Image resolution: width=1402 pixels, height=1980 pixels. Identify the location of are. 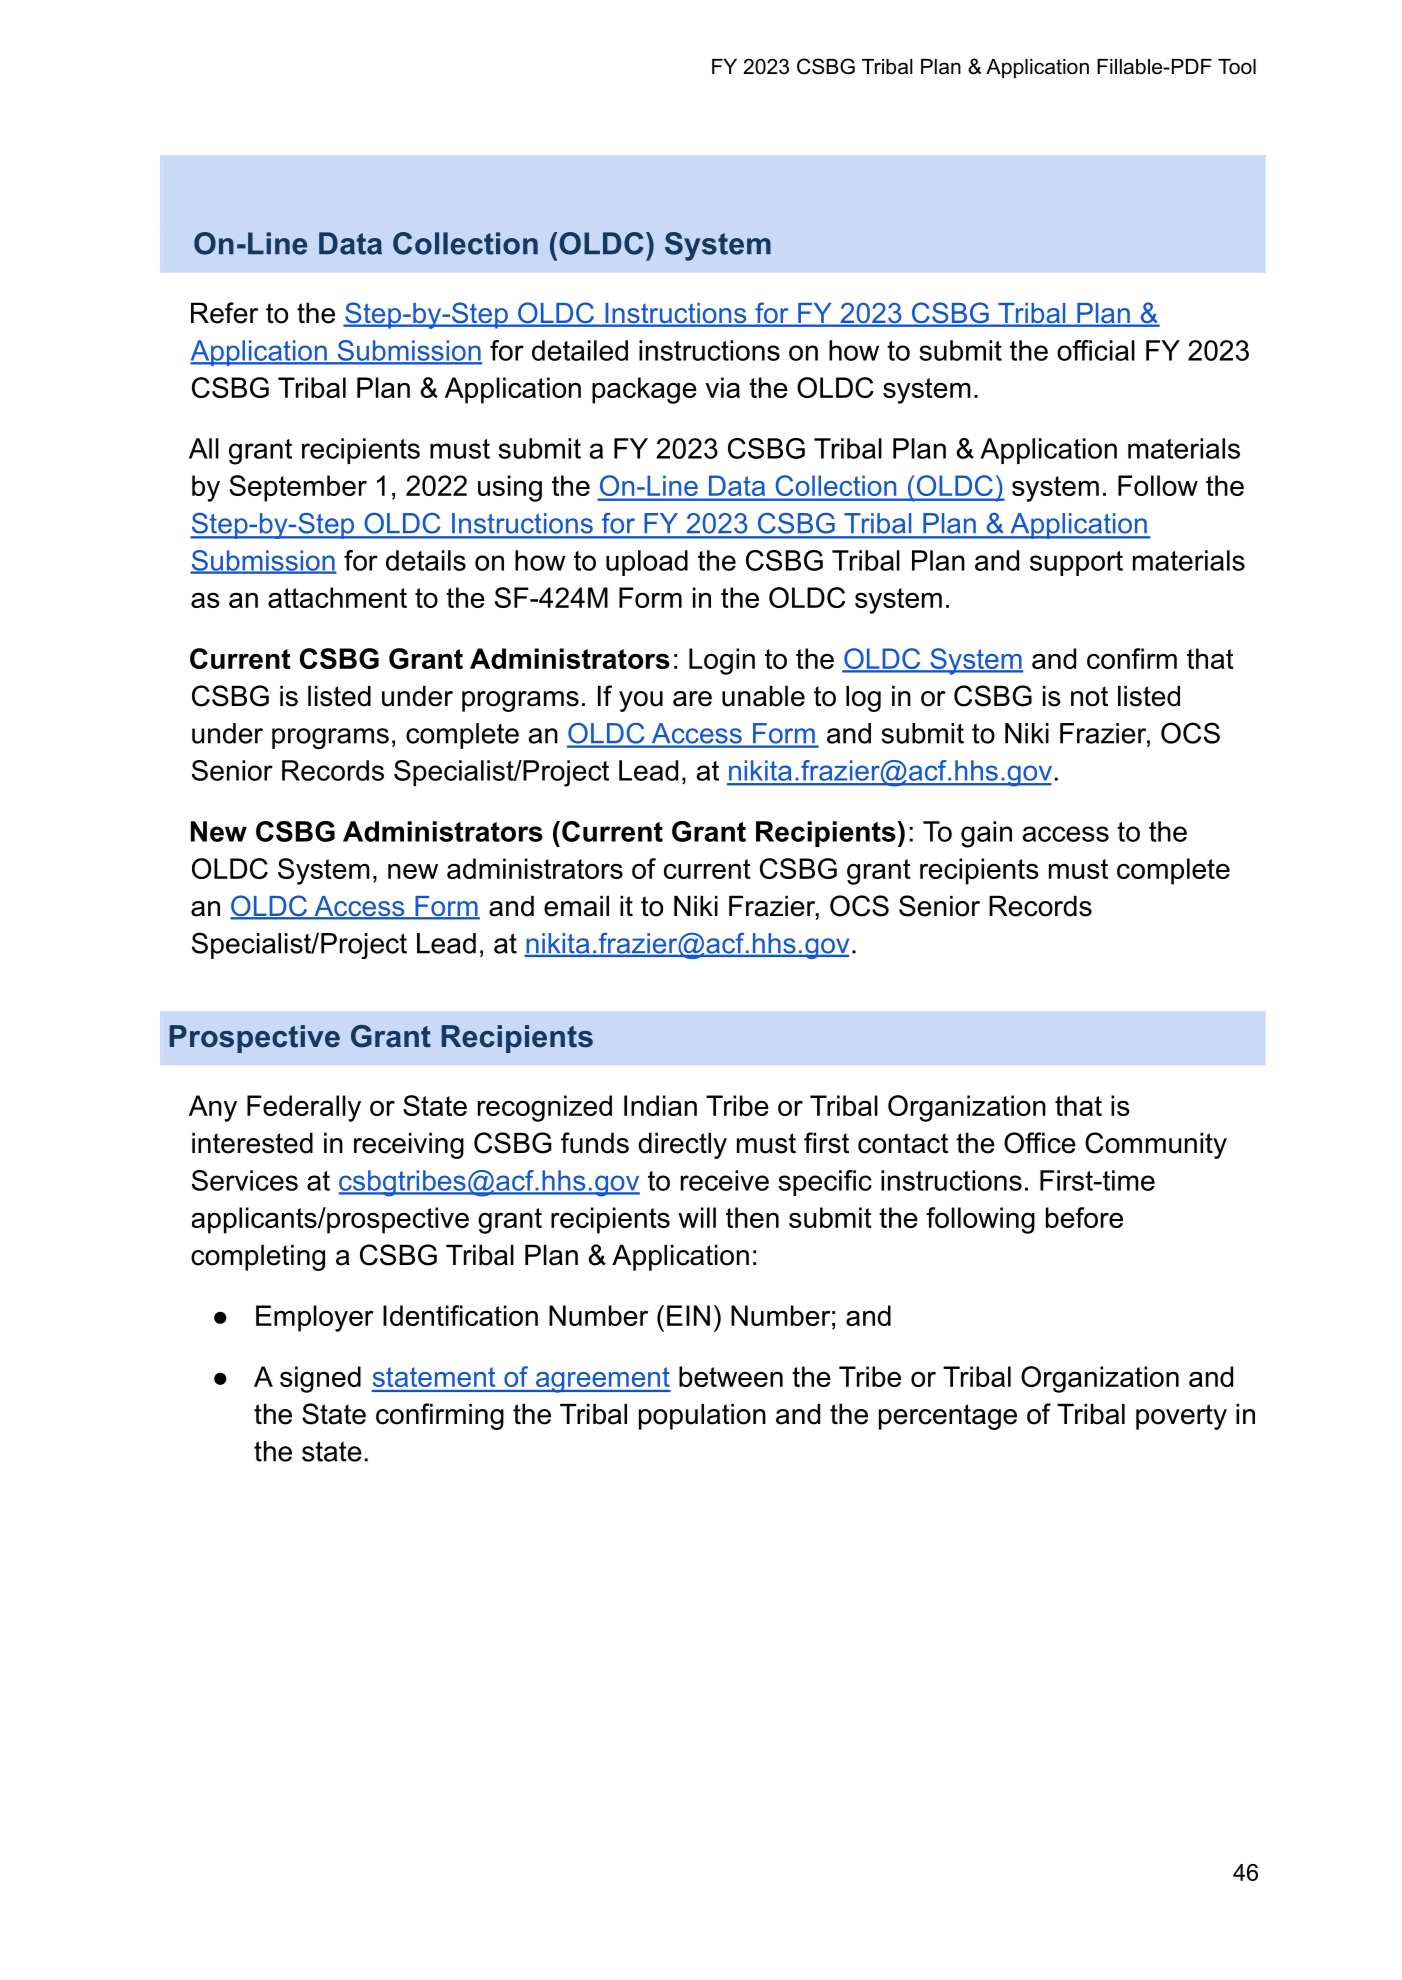
(692, 699).
